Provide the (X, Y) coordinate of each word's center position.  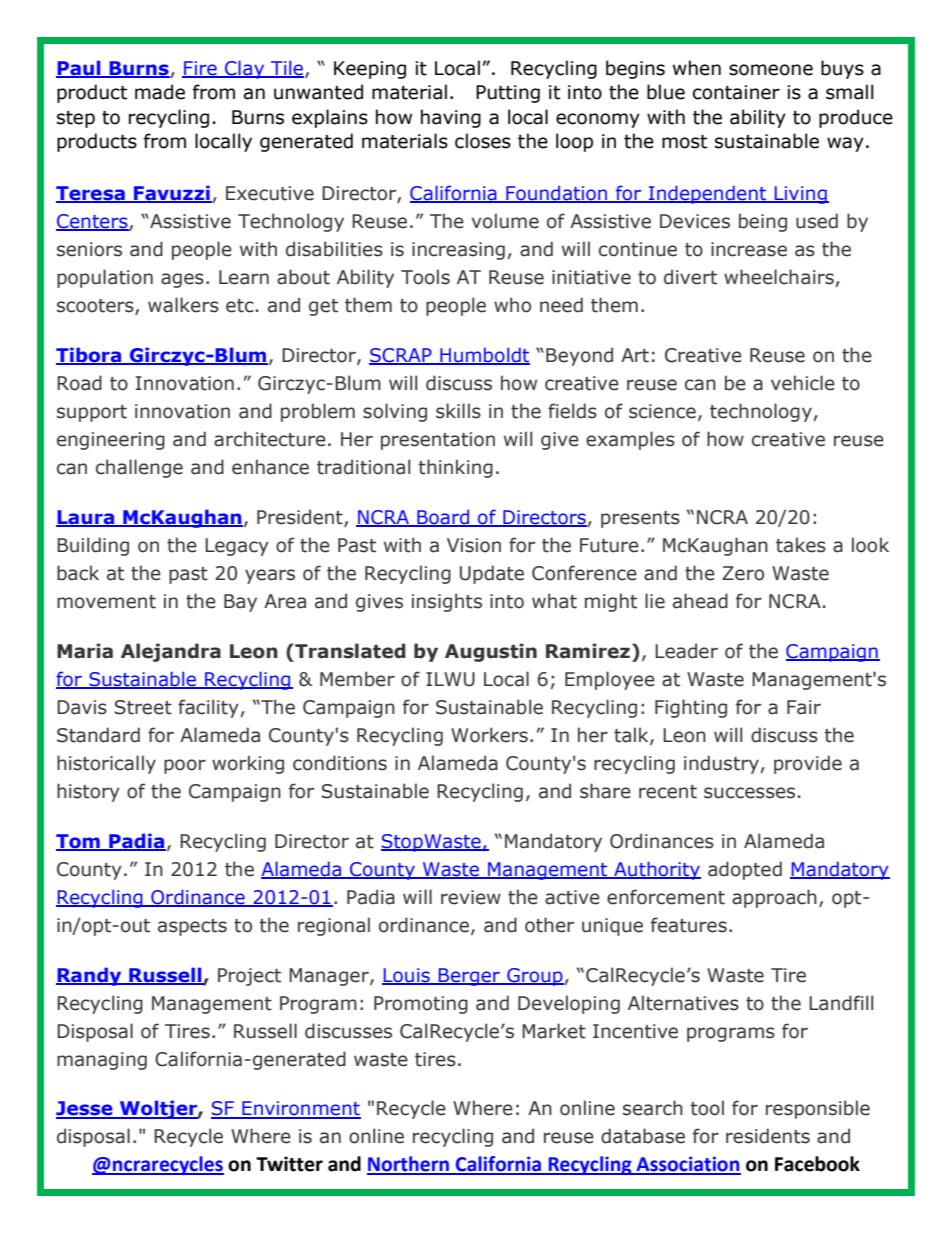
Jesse (85, 1109)
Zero (743, 573)
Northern (409, 1165)
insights (447, 602)
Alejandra (171, 652)
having (451, 118)
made (160, 92)
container (736, 92)
